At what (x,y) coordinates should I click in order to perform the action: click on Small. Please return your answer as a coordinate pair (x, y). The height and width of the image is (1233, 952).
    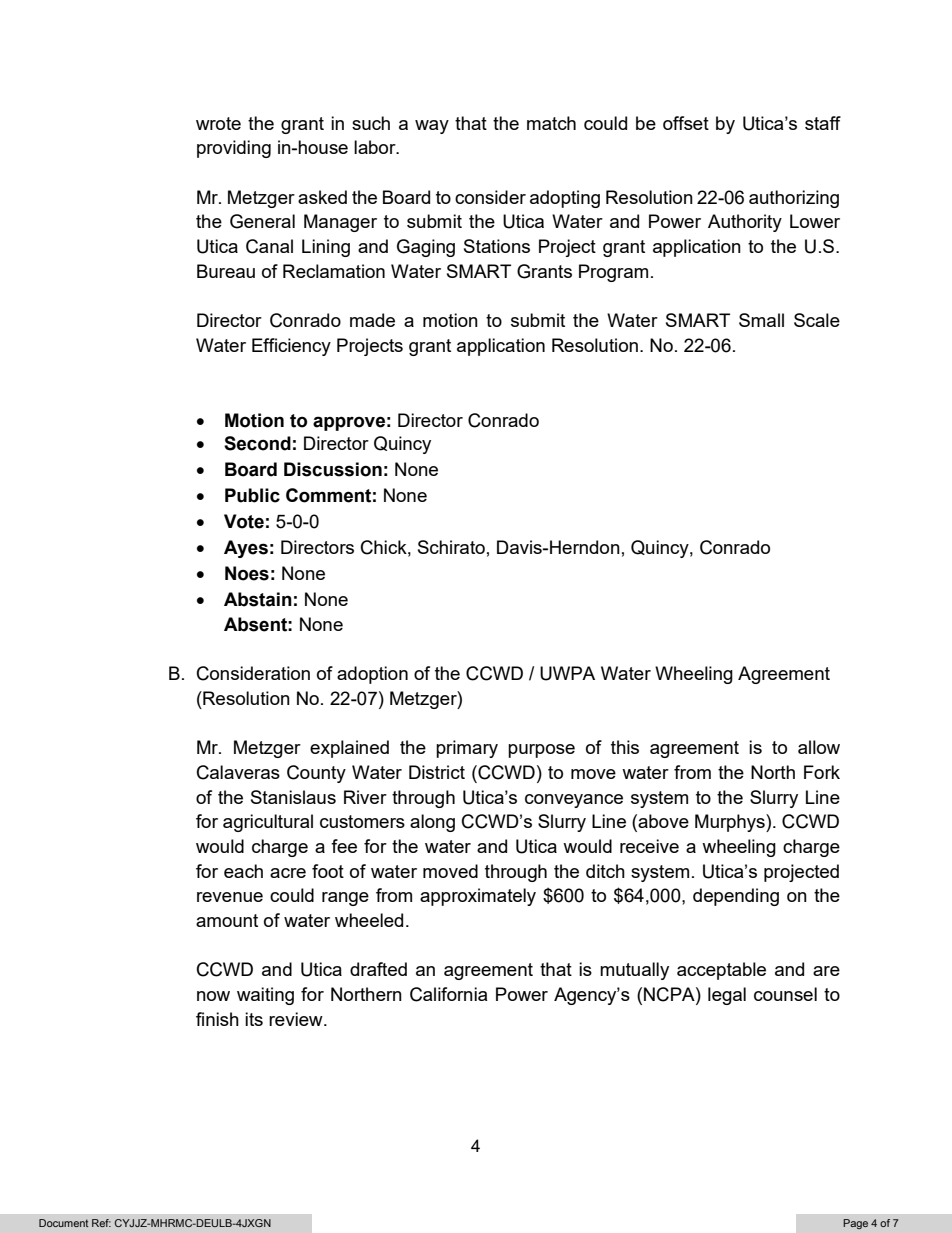
    Looking at the image, I should click on (761, 320).
